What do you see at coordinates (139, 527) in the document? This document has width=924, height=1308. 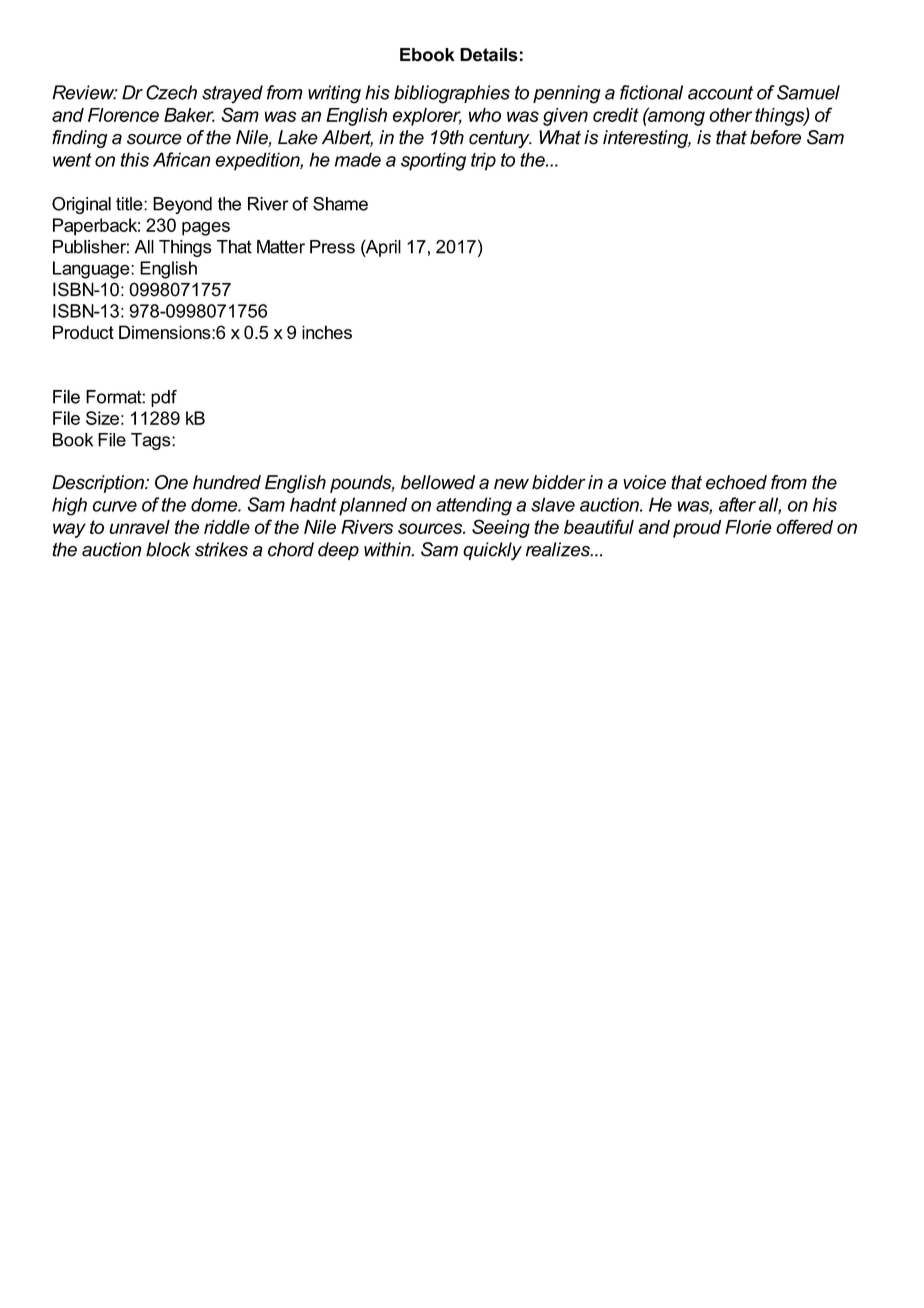 I see `unravel` at bounding box center [139, 527].
